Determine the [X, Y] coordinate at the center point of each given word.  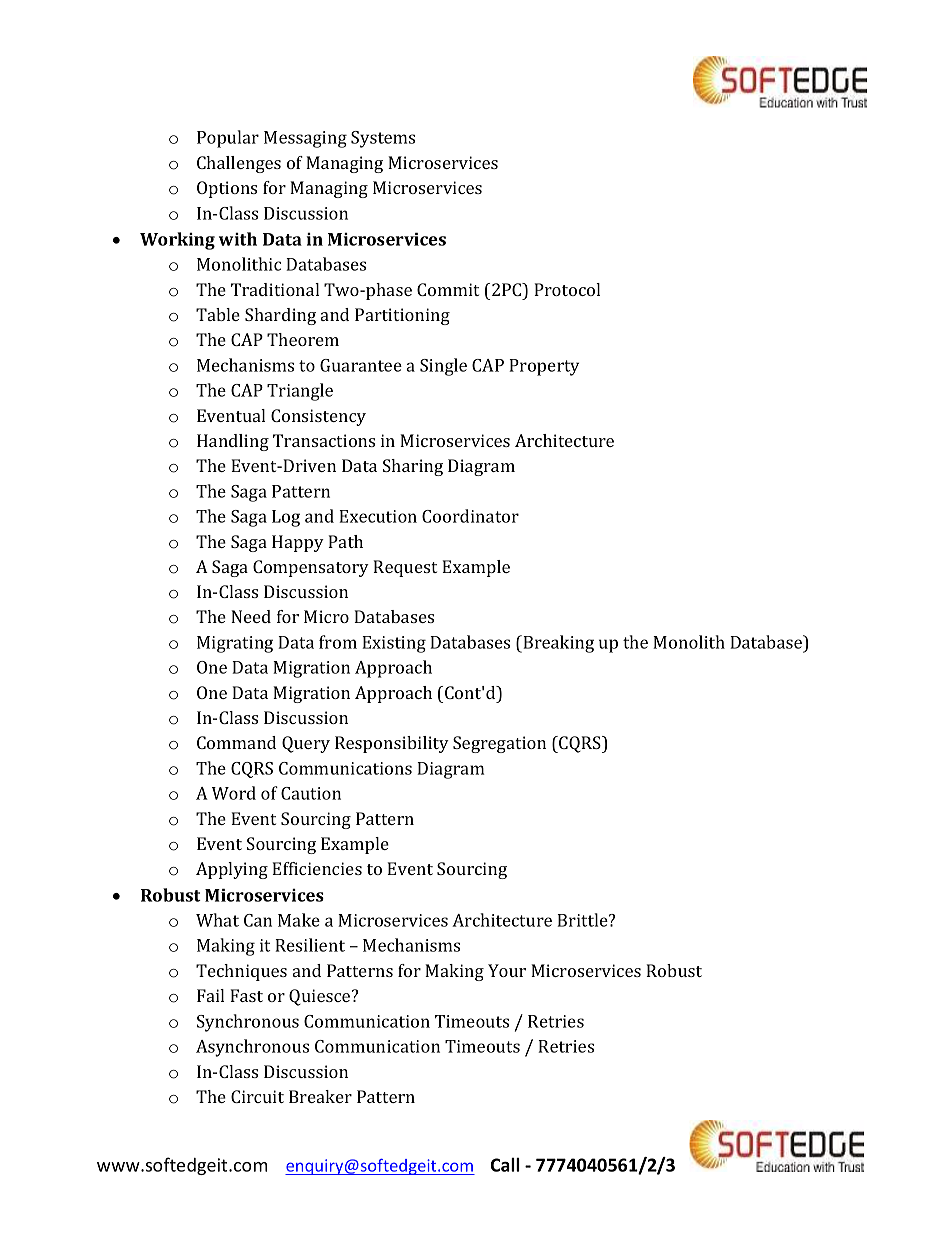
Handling [233, 442]
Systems [383, 139]
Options [227, 189]
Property [544, 367]
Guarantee [361, 365]
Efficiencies [317, 868]
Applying [232, 870]
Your [507, 970]
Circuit [257, 1096]
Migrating [235, 644]
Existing [394, 644]
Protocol [567, 289]
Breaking [557, 644]
